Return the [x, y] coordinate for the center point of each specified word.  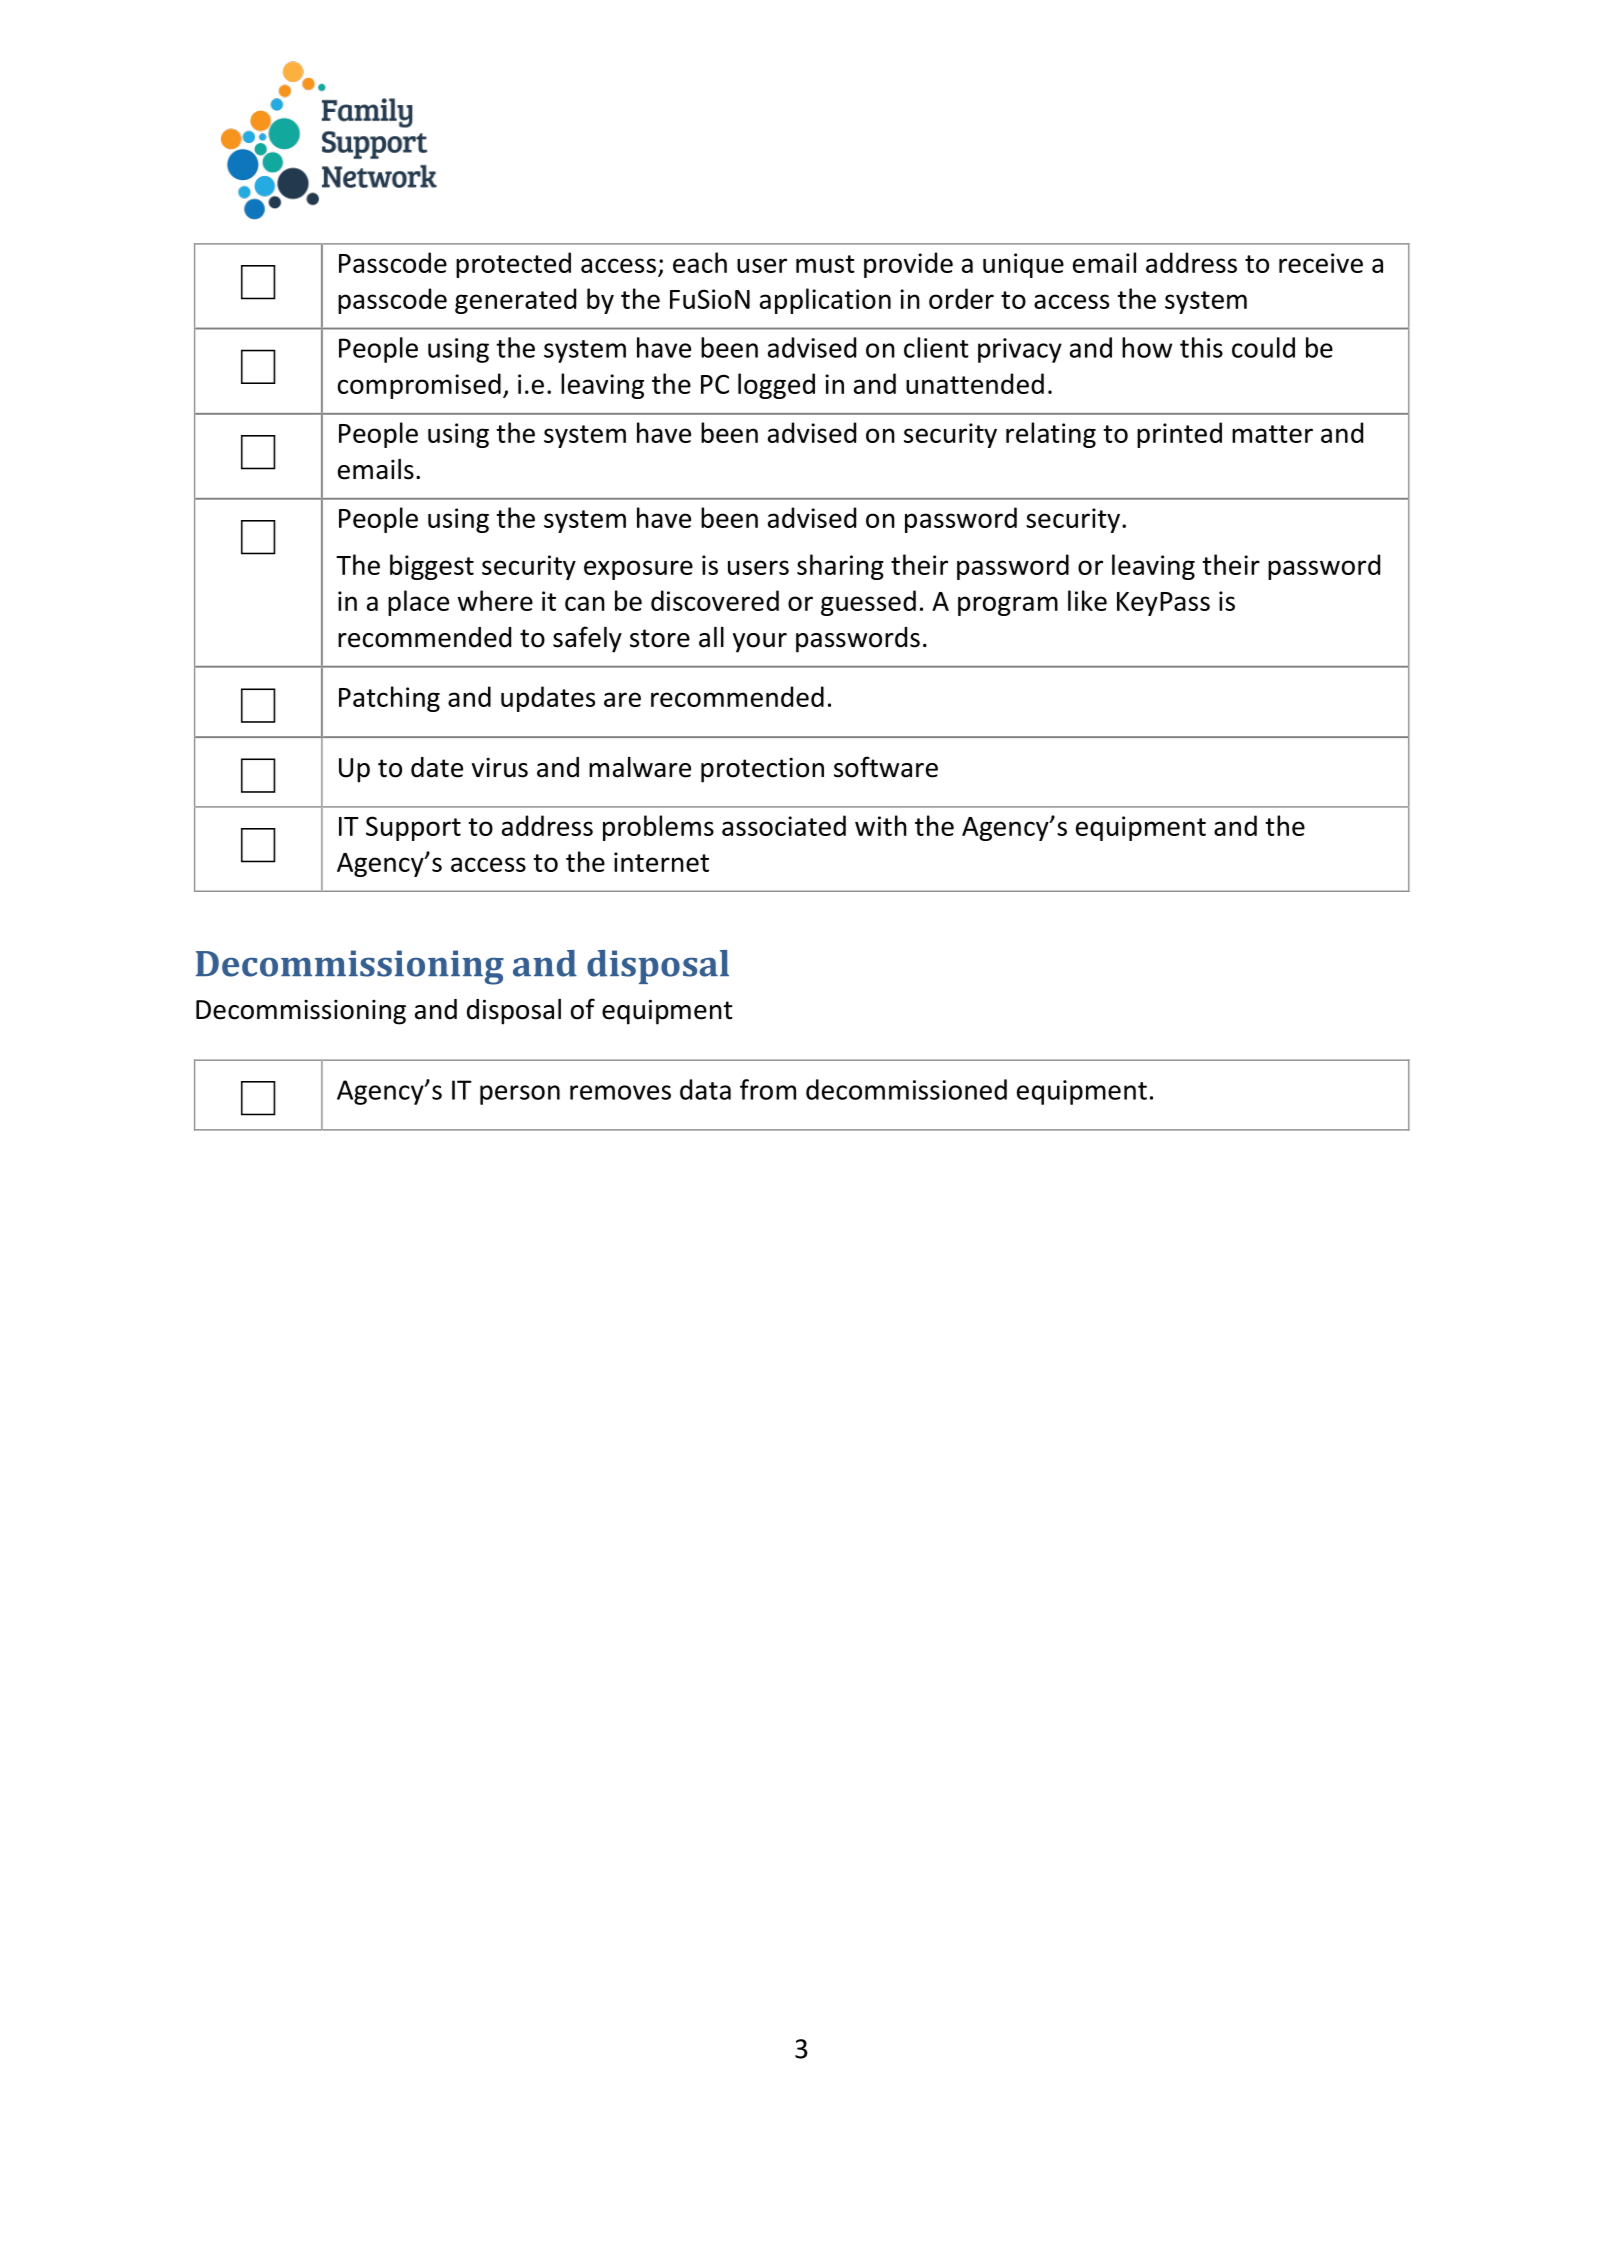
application [825, 301]
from [768, 1089]
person [520, 1095]
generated [515, 301]
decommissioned [906, 1089]
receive [1321, 263]
